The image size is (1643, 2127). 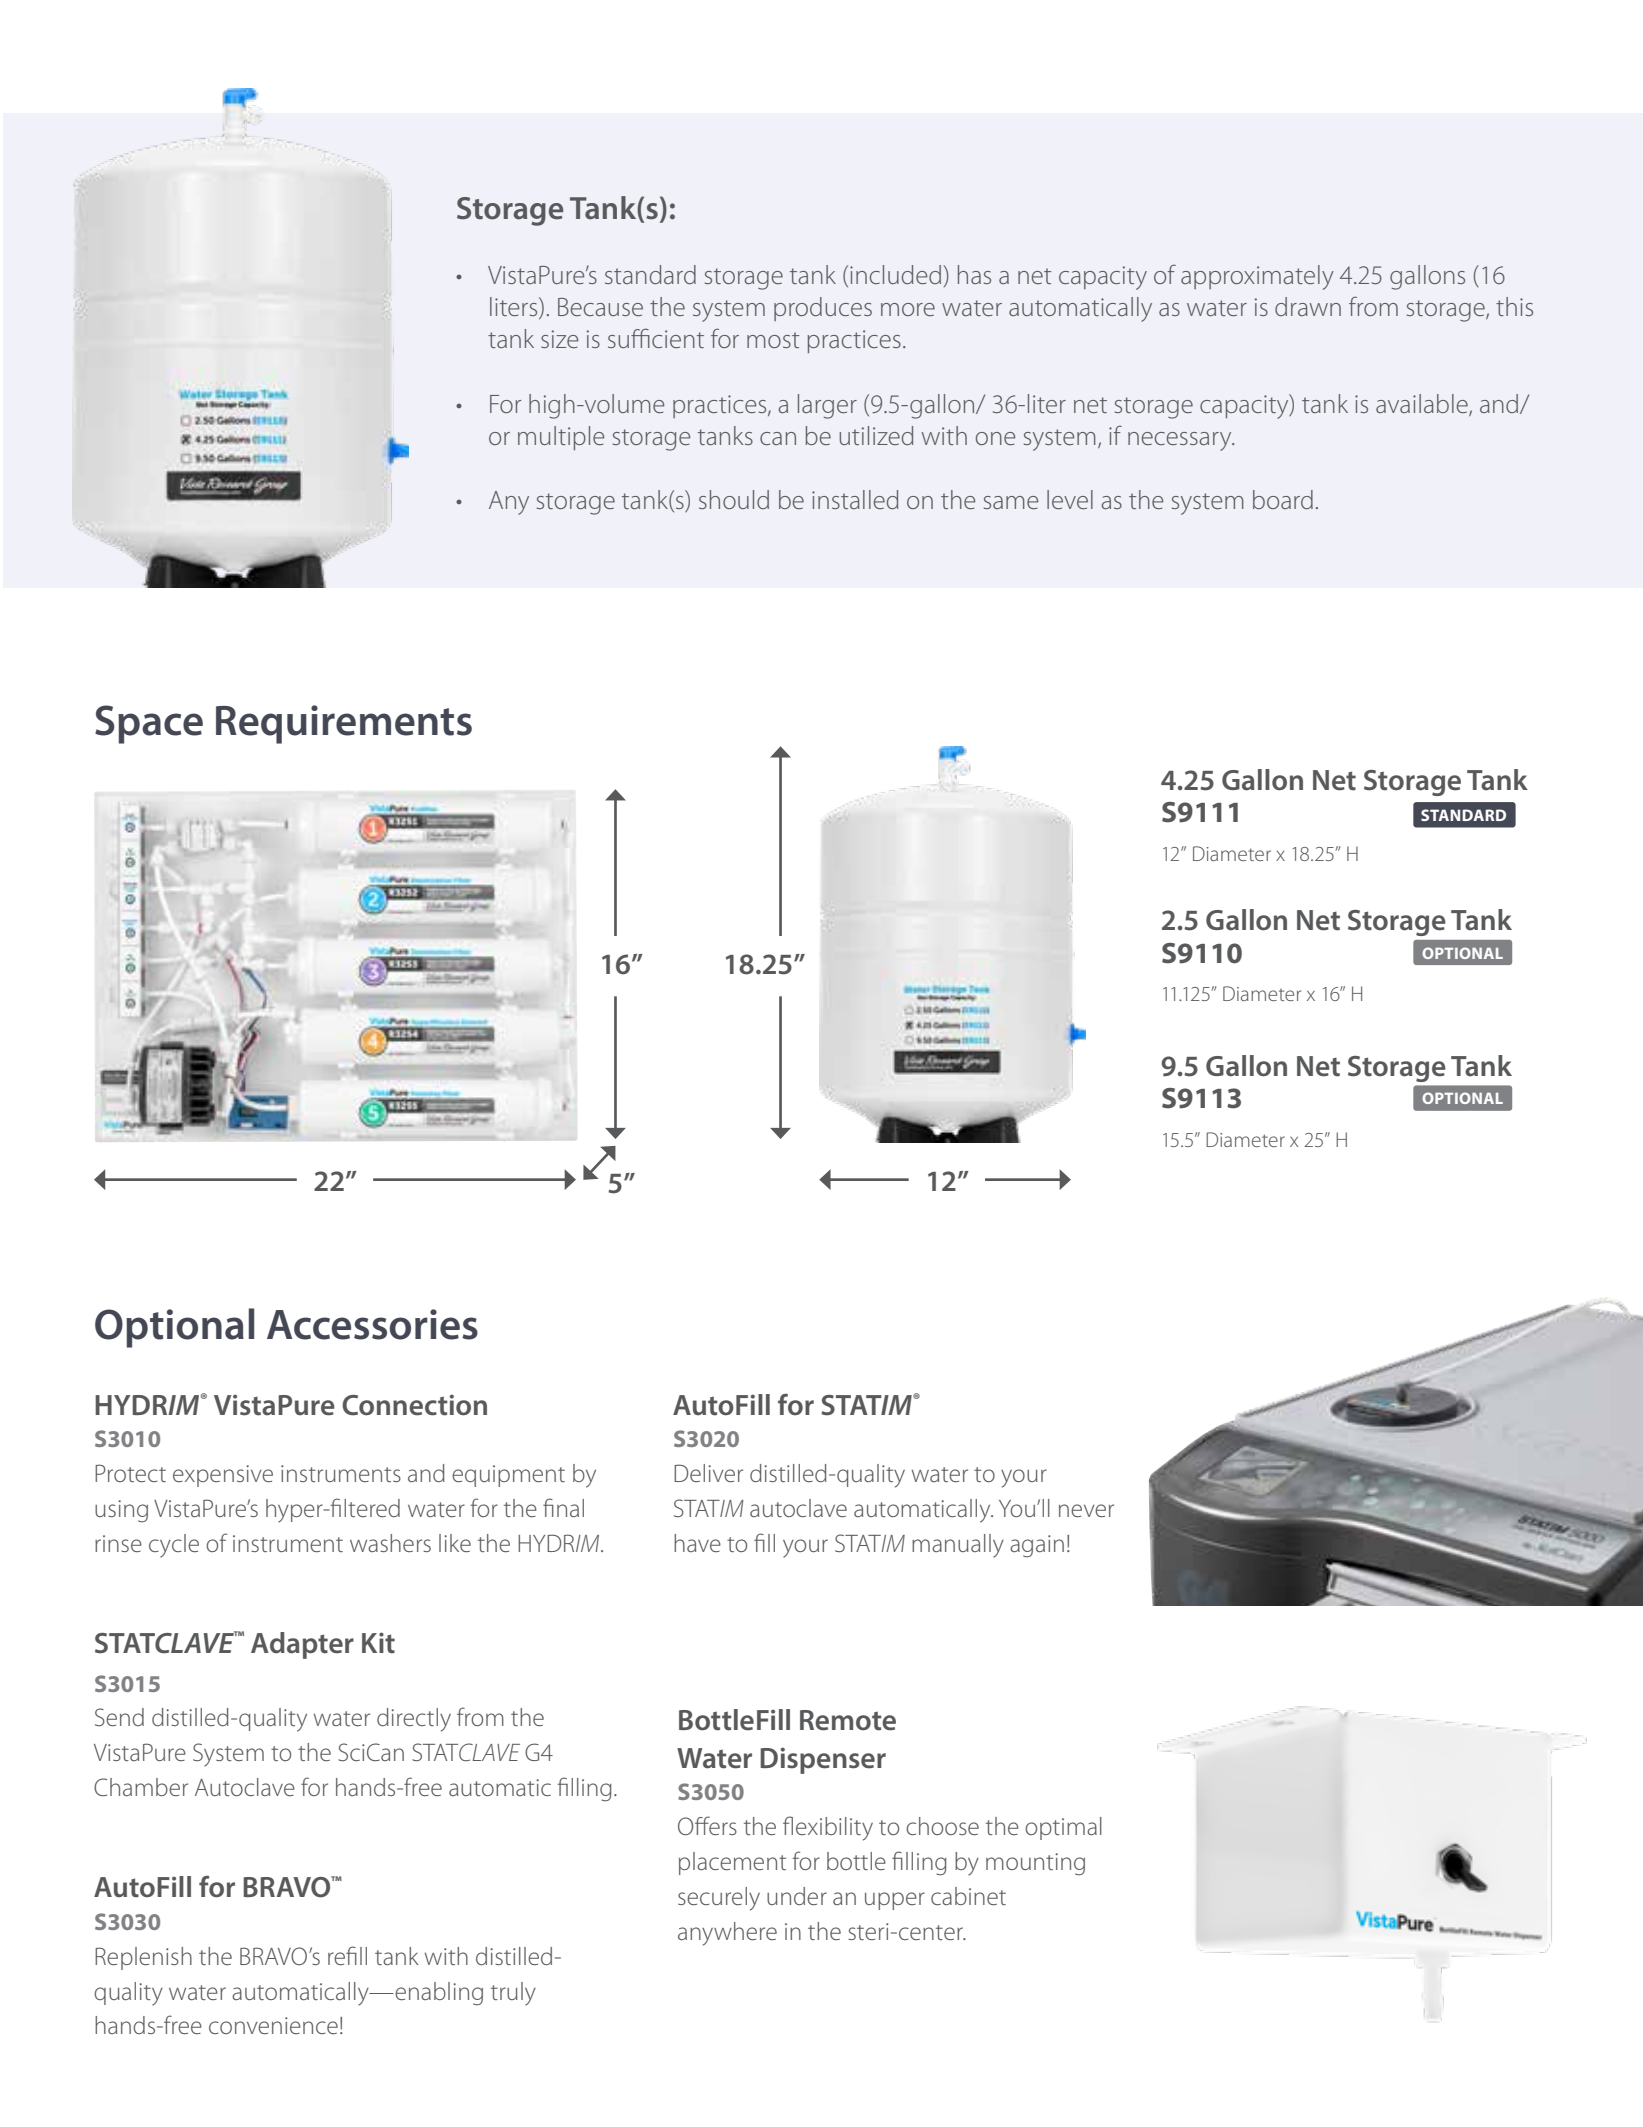 I want to click on Remote, so click(x=848, y=1720).
